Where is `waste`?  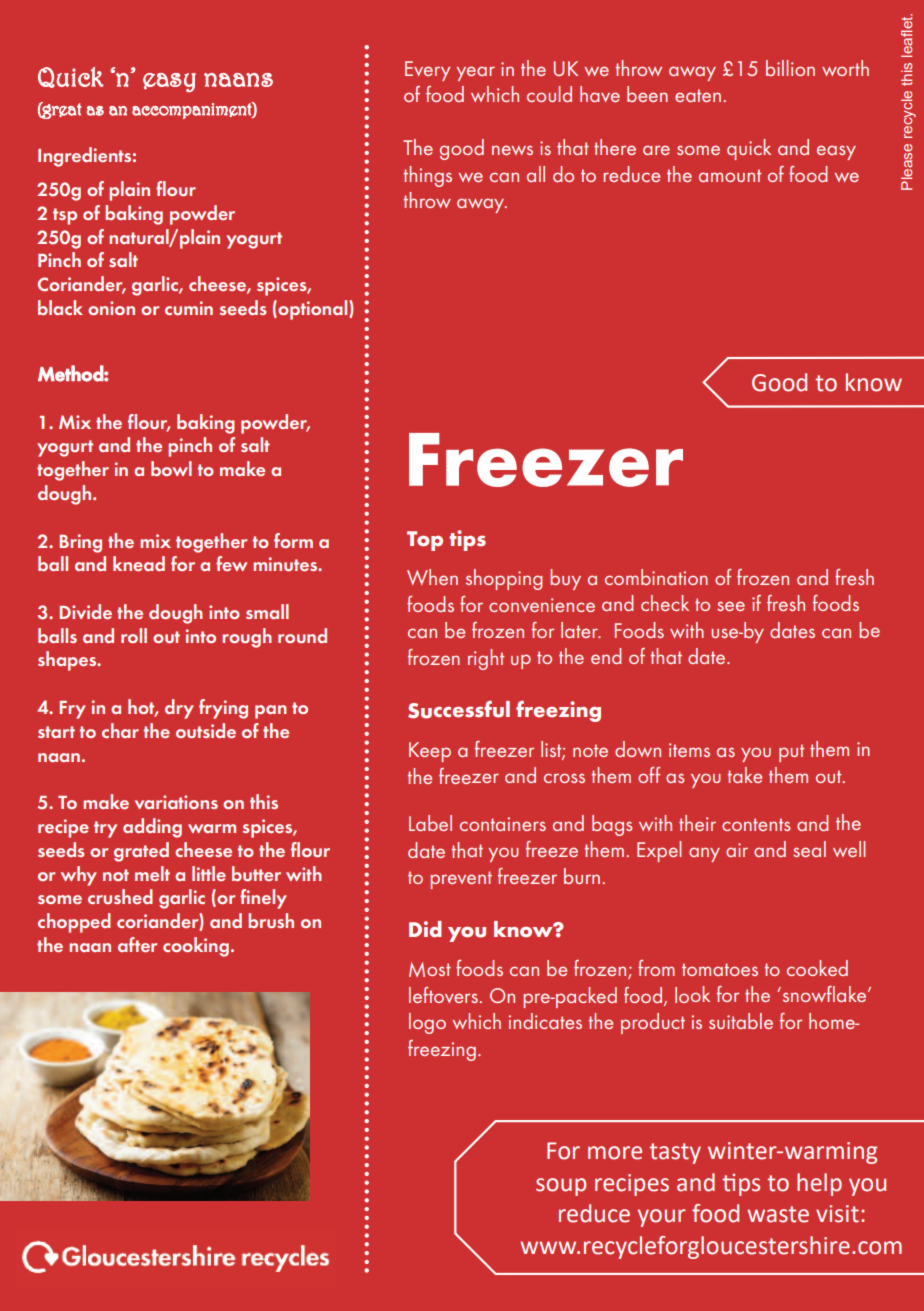
waste is located at coordinates (778, 1214).
